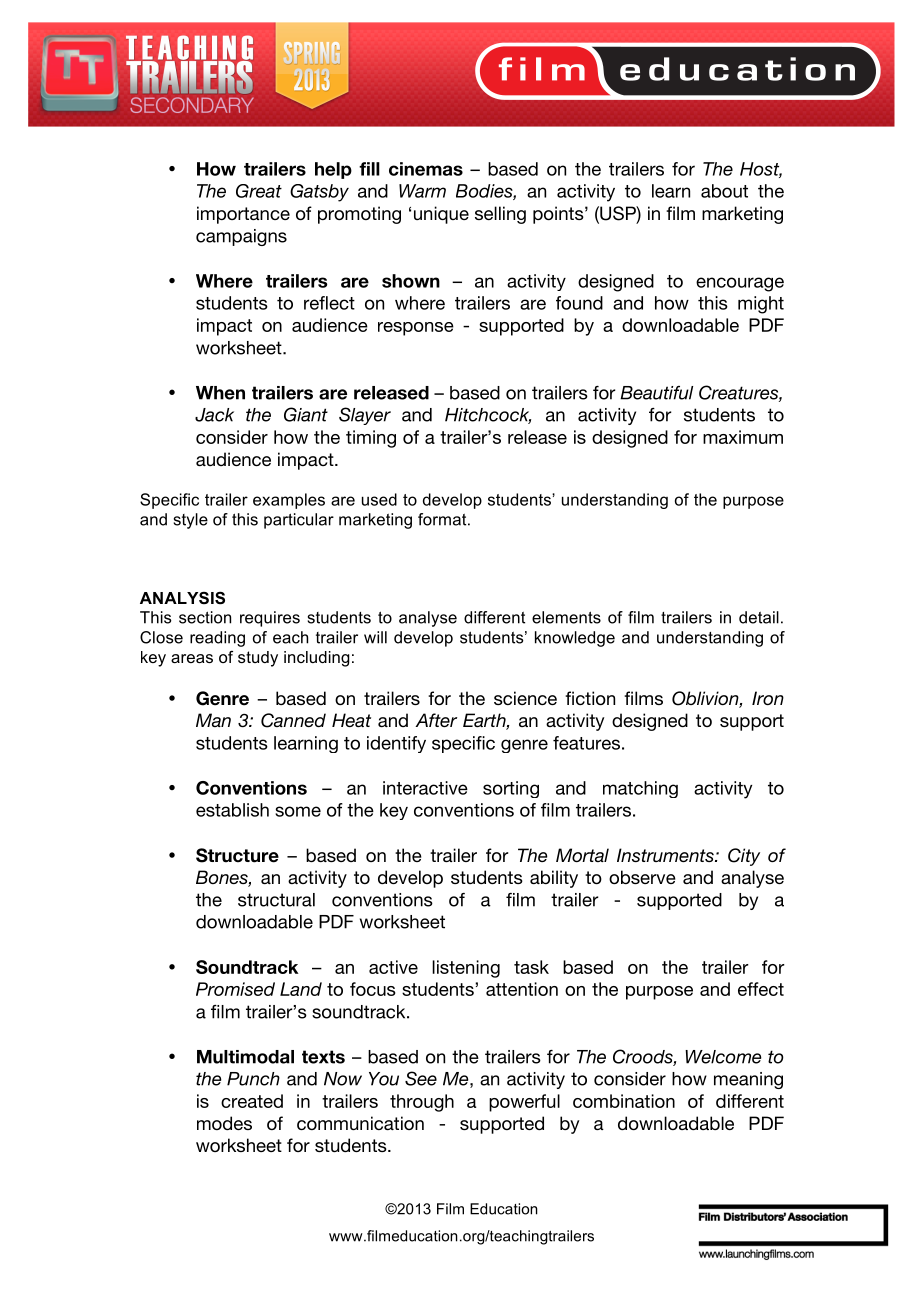 The image size is (924, 1308). What do you see at coordinates (666, 855) in the image?
I see `Instruments` at bounding box center [666, 855].
